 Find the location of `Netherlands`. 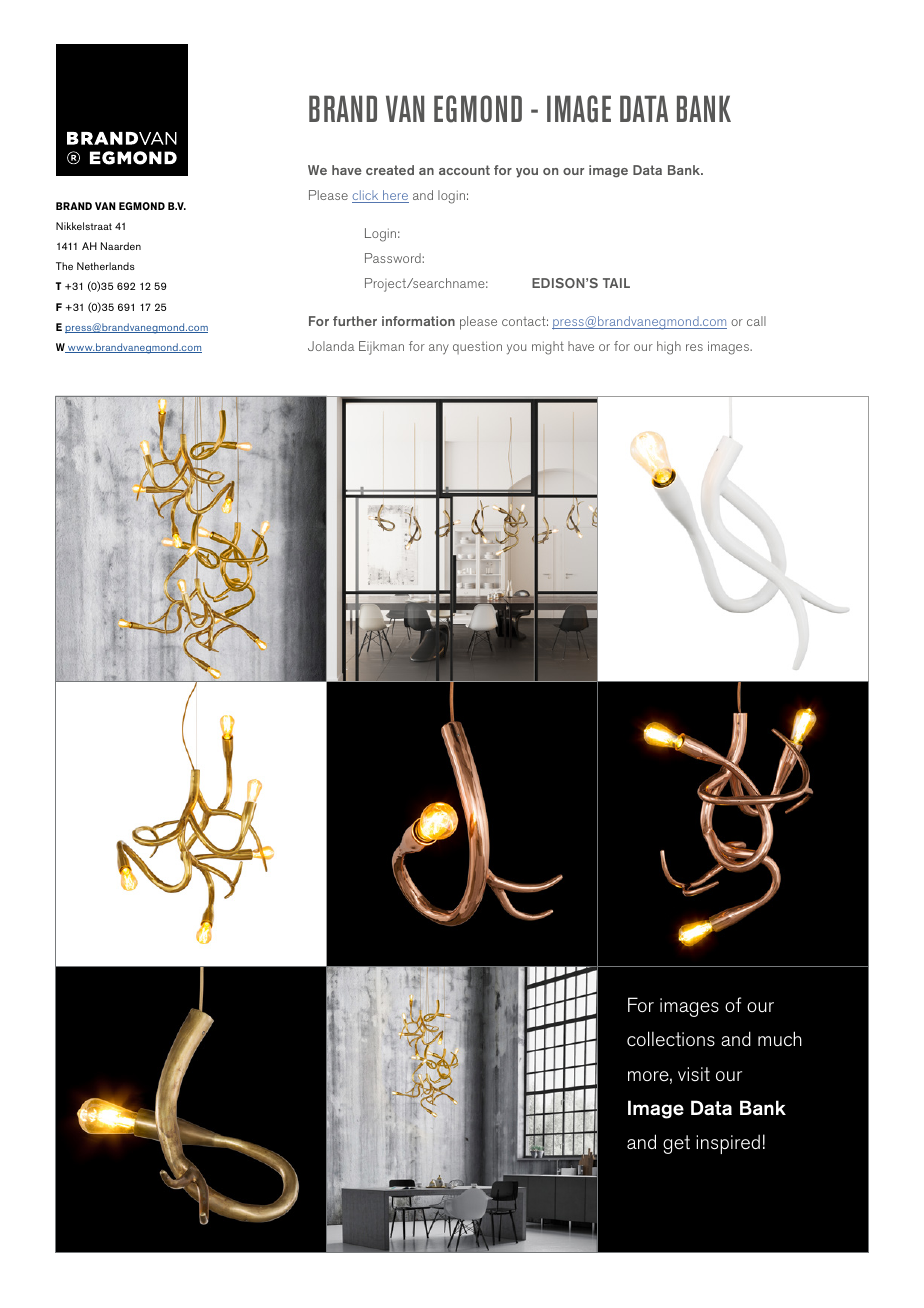

Netherlands is located at coordinates (106, 266).
